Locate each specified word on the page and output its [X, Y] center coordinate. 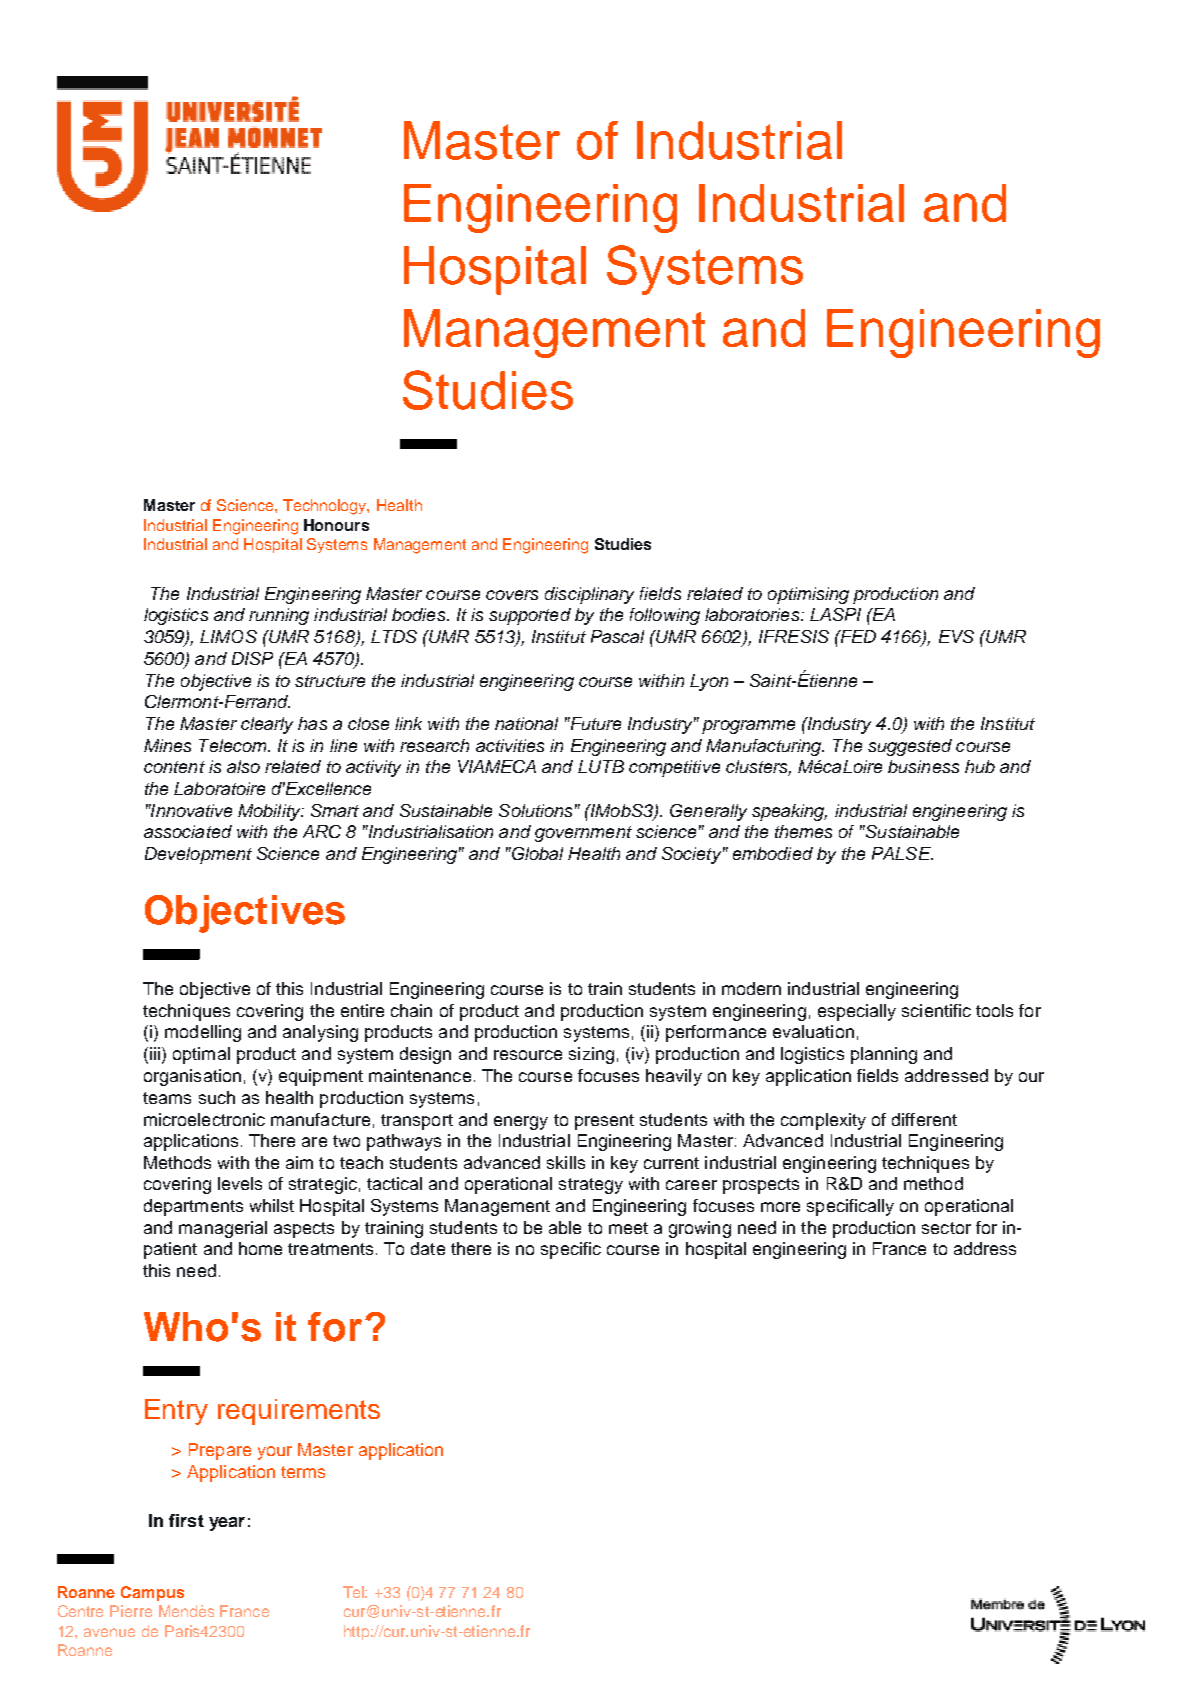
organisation [192, 1077]
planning [884, 1055]
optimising [808, 595]
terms [303, 1472]
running [279, 616]
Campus [152, 1593]
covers [512, 595]
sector [946, 1228]
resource [528, 1055]
